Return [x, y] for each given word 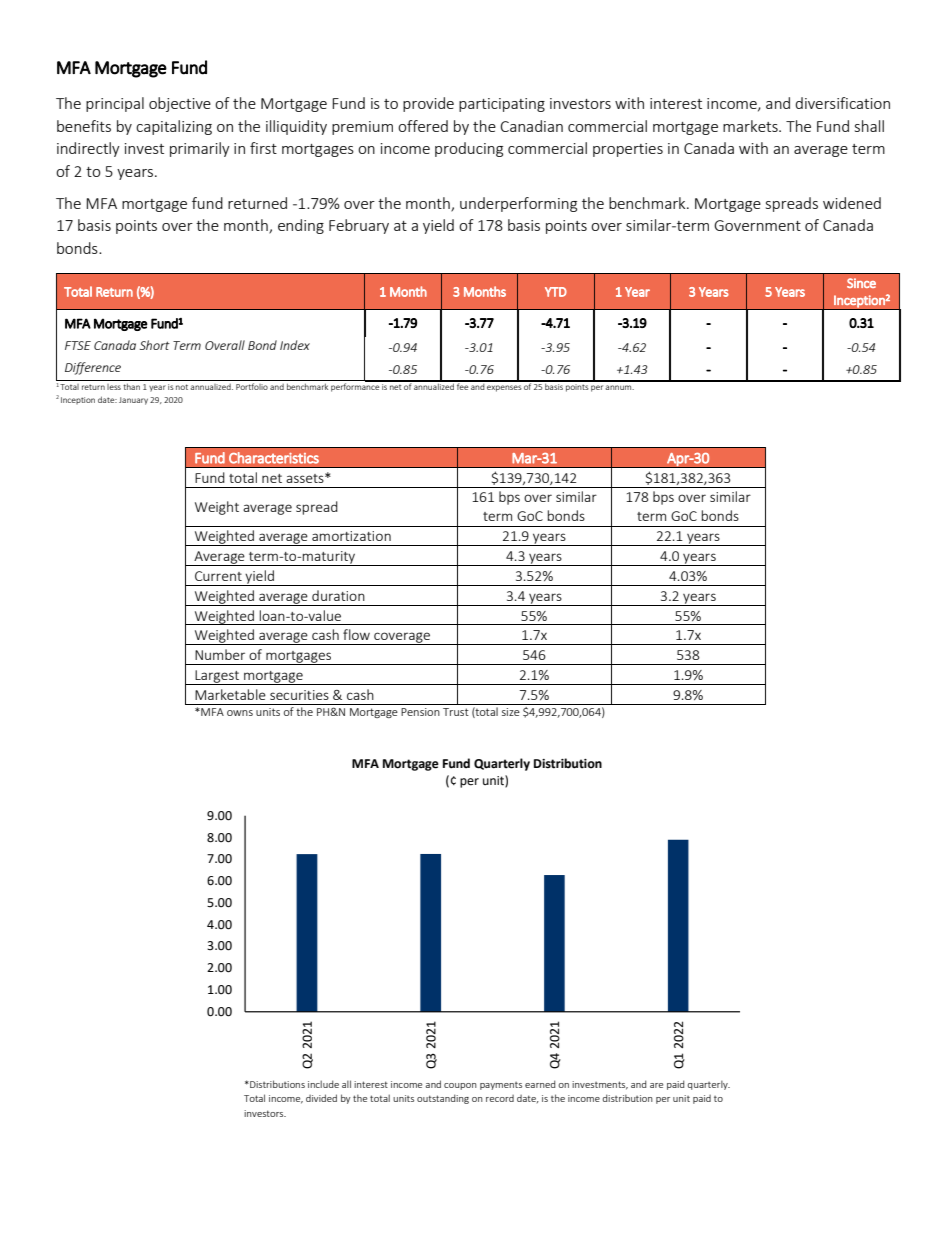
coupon [460, 1086]
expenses [504, 388]
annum [619, 387]
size [511, 712]
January [133, 401]
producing [469, 149]
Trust [456, 712]
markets [751, 126]
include [323, 1084]
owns [240, 713]
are [656, 1085]
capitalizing [174, 127]
